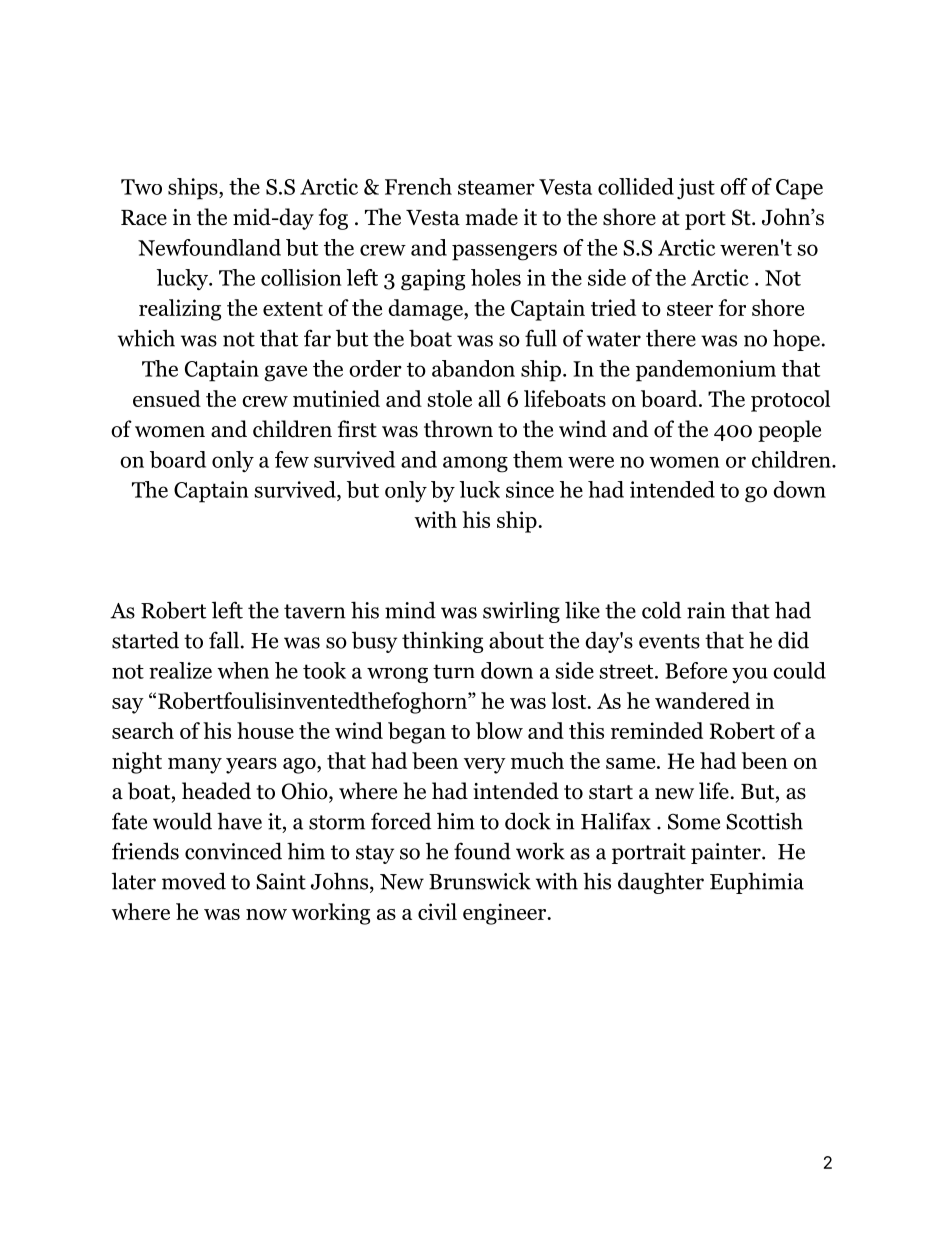 The image size is (952, 1233). What do you see at coordinates (696, 670) in the screenshot?
I see `Before` at bounding box center [696, 670].
